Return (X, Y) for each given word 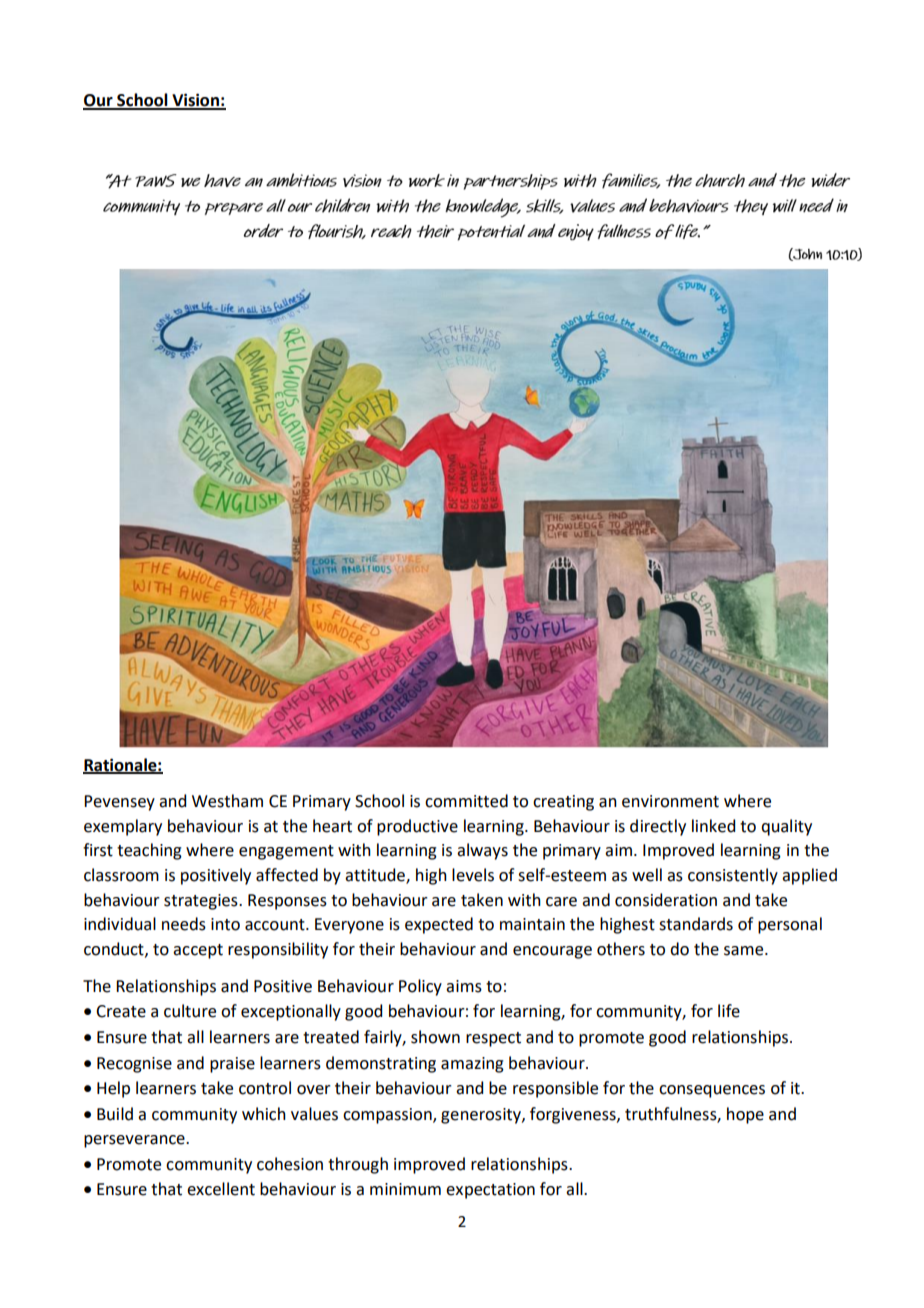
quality (786, 827)
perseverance (135, 1141)
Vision (195, 101)
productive (417, 827)
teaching (149, 851)
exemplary (123, 827)
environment (670, 801)
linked (713, 826)
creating (563, 803)
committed (466, 801)
